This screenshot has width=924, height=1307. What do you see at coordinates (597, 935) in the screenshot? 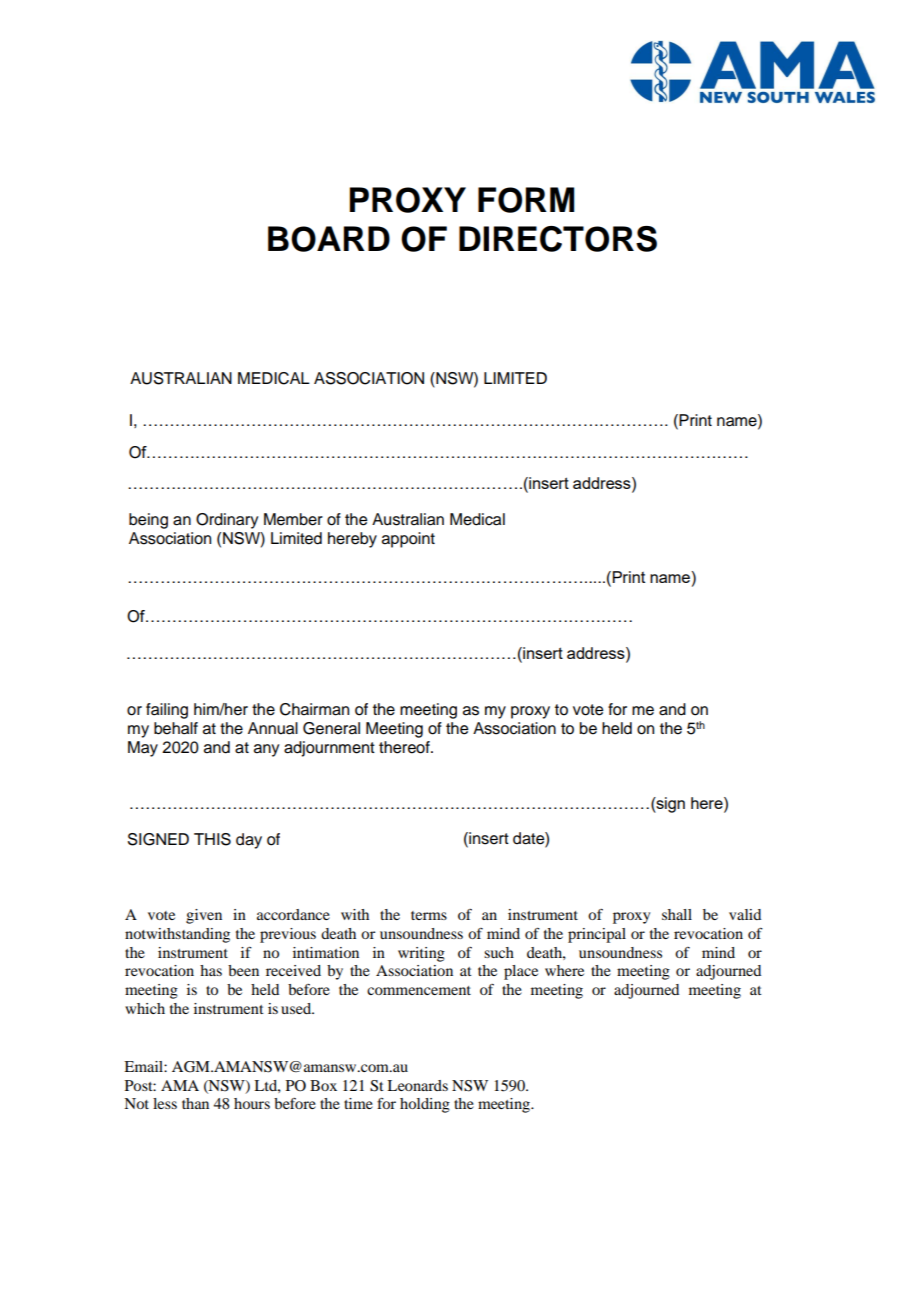
I see `principal` at bounding box center [597, 935].
